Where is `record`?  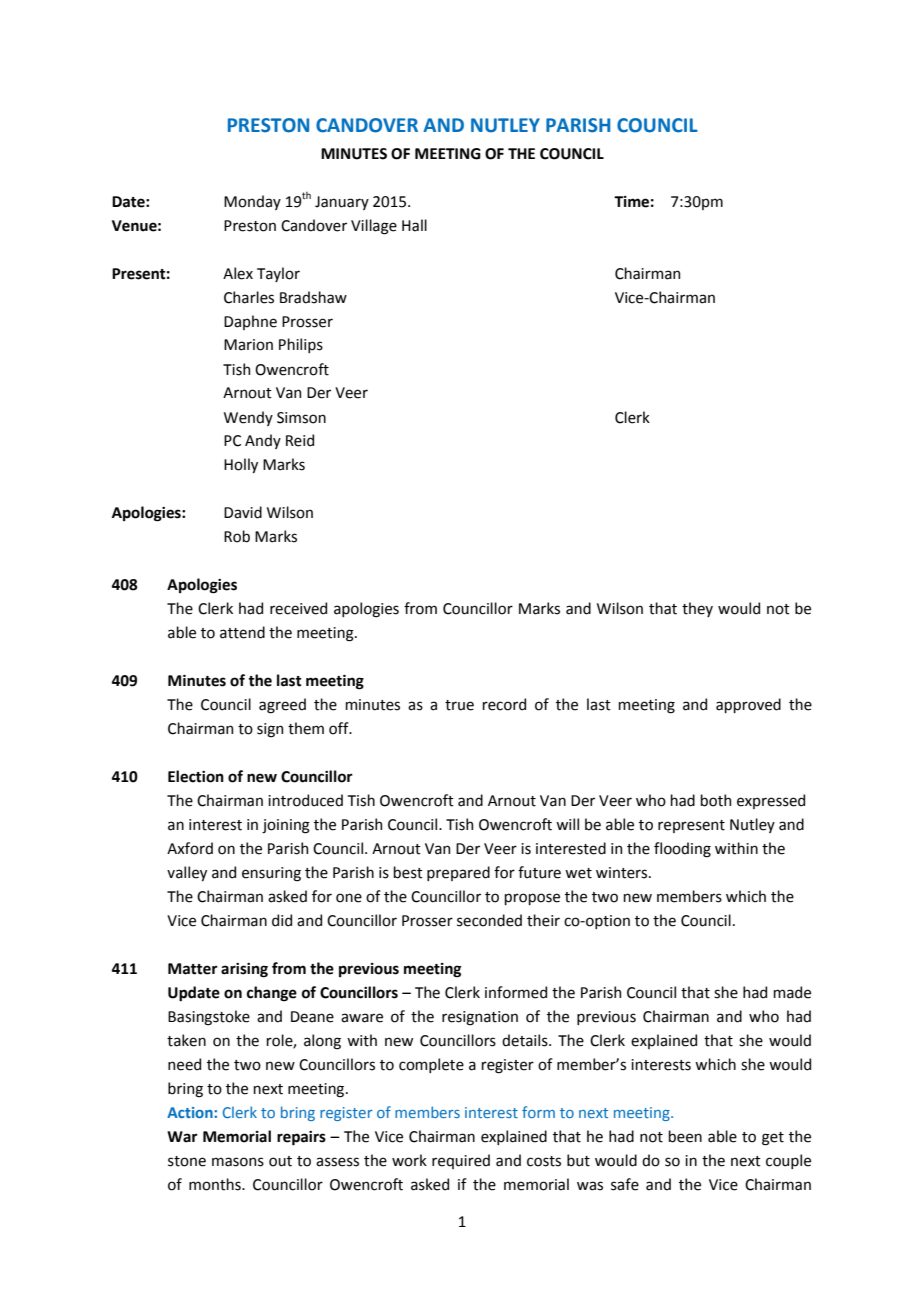 record is located at coordinates (504, 704).
